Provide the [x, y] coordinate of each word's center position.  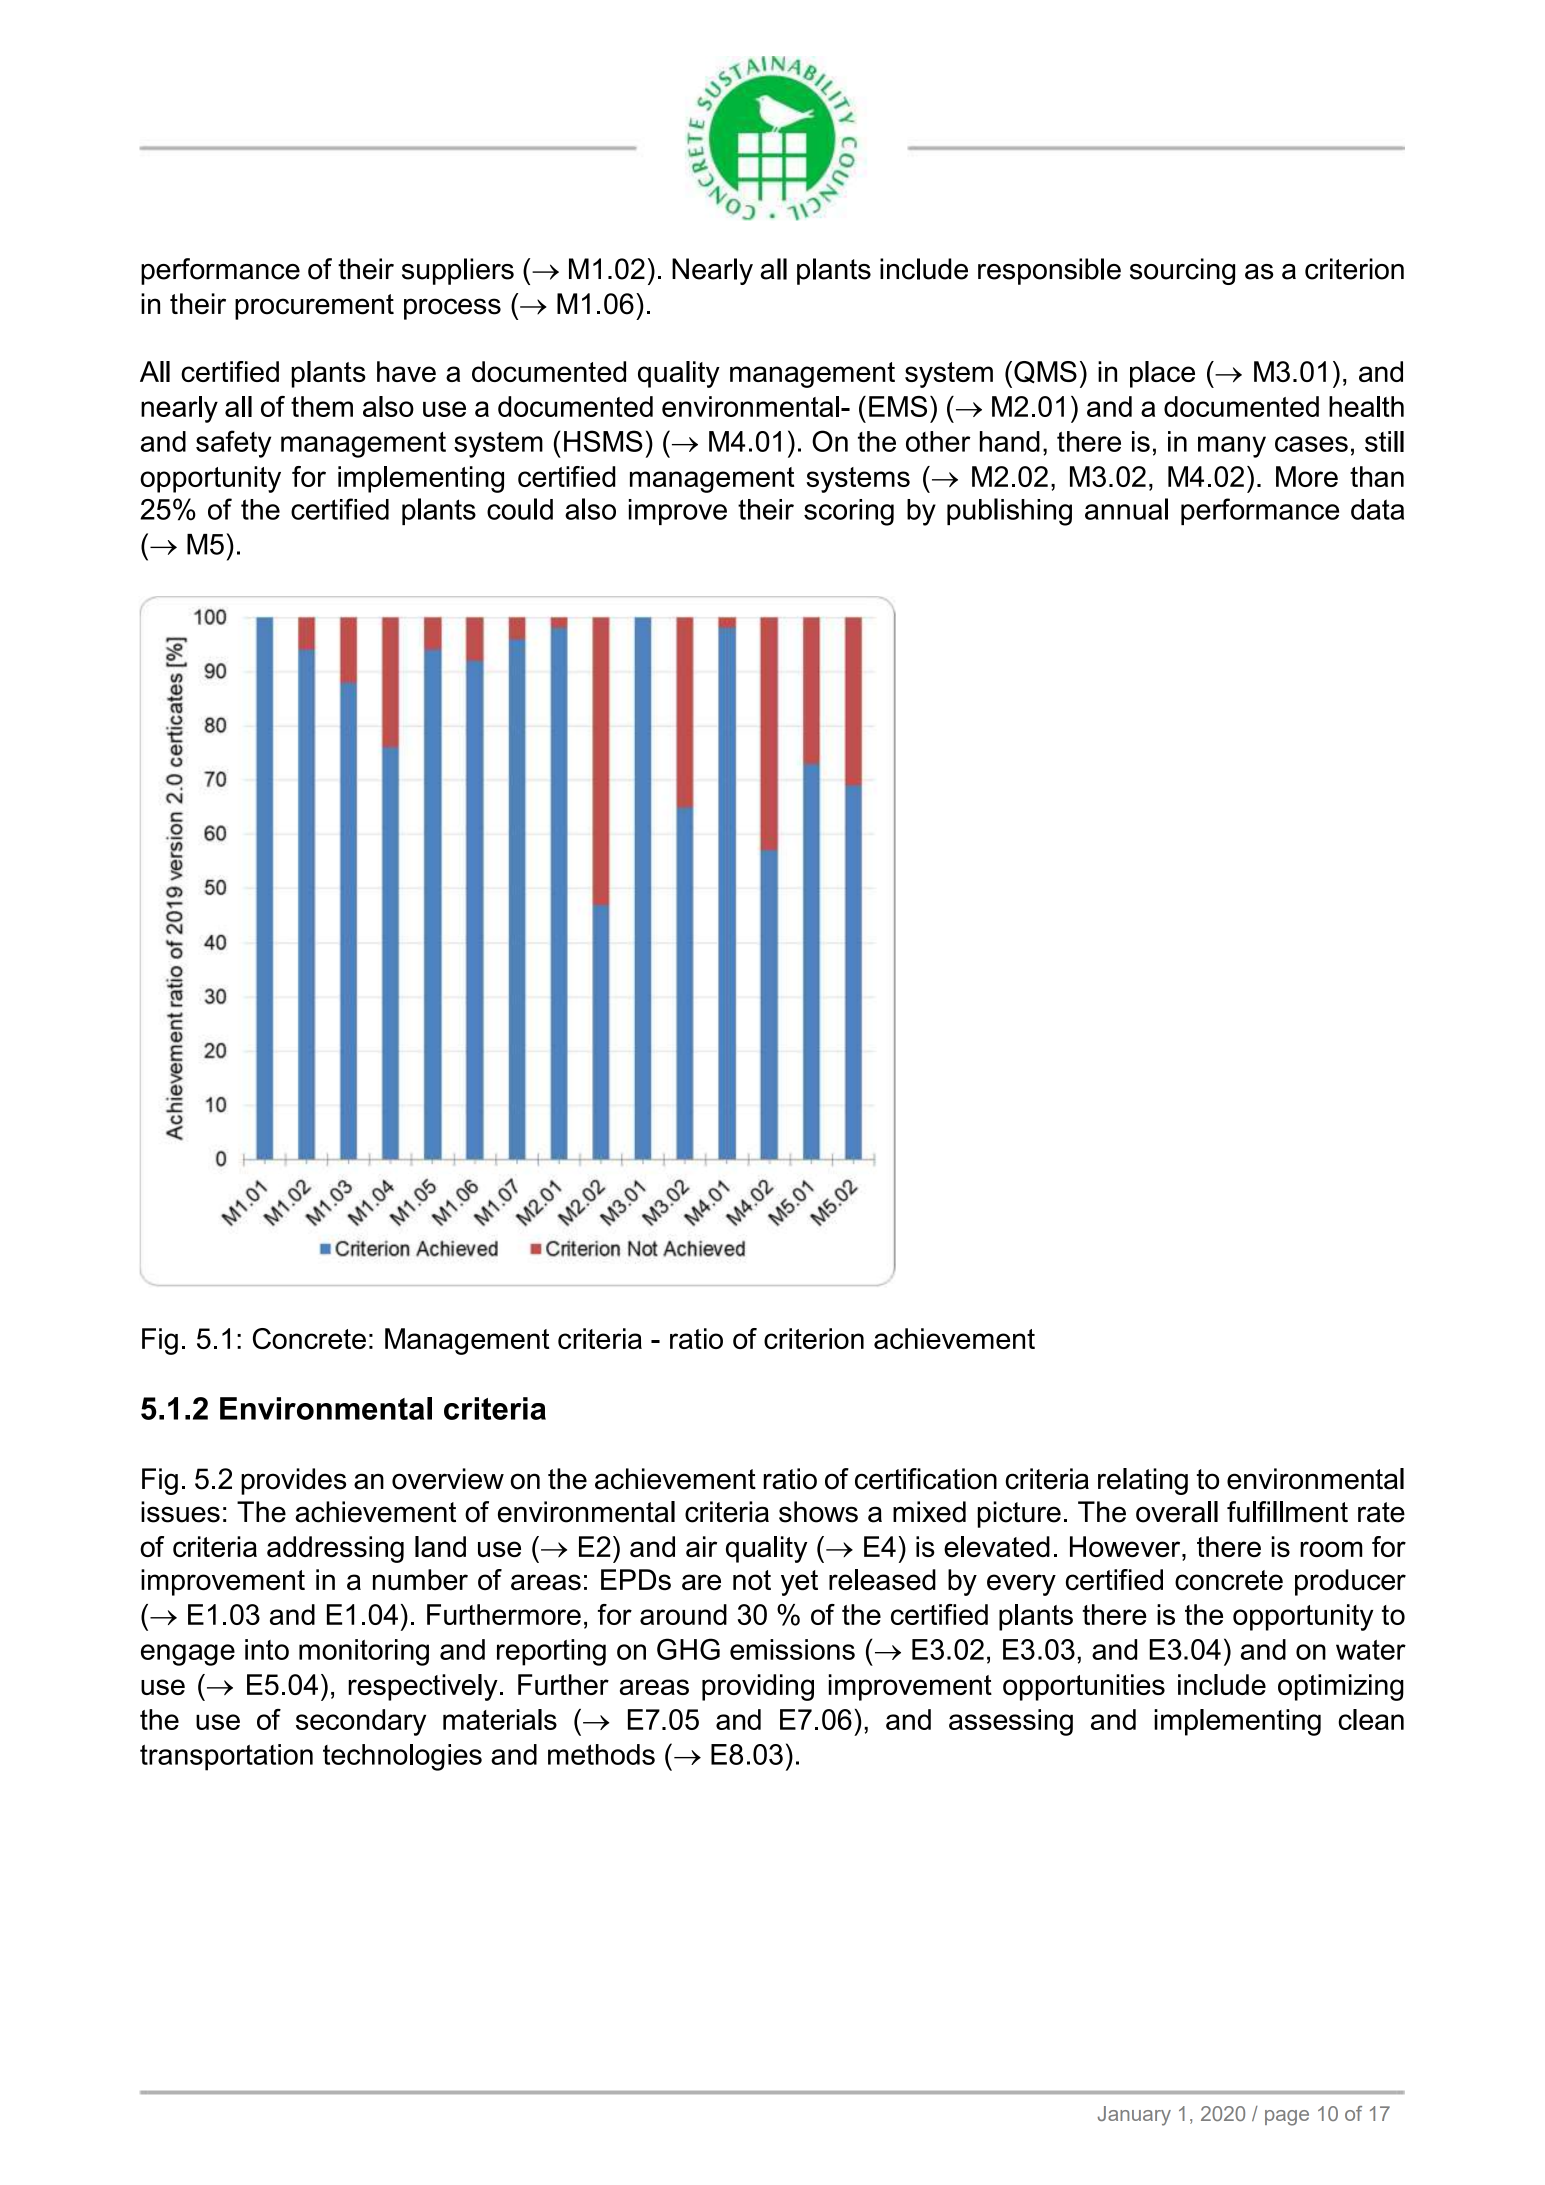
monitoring [364, 1652]
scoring [849, 512]
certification [926, 1479]
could [520, 509]
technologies [402, 1757]
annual [1126, 509]
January [1134, 2116]
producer [1350, 1582]
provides [293, 1481]
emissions [792, 1649]
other [938, 441]
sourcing [1182, 271]
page [1287, 2118]
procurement [314, 307]
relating [1143, 1481]
